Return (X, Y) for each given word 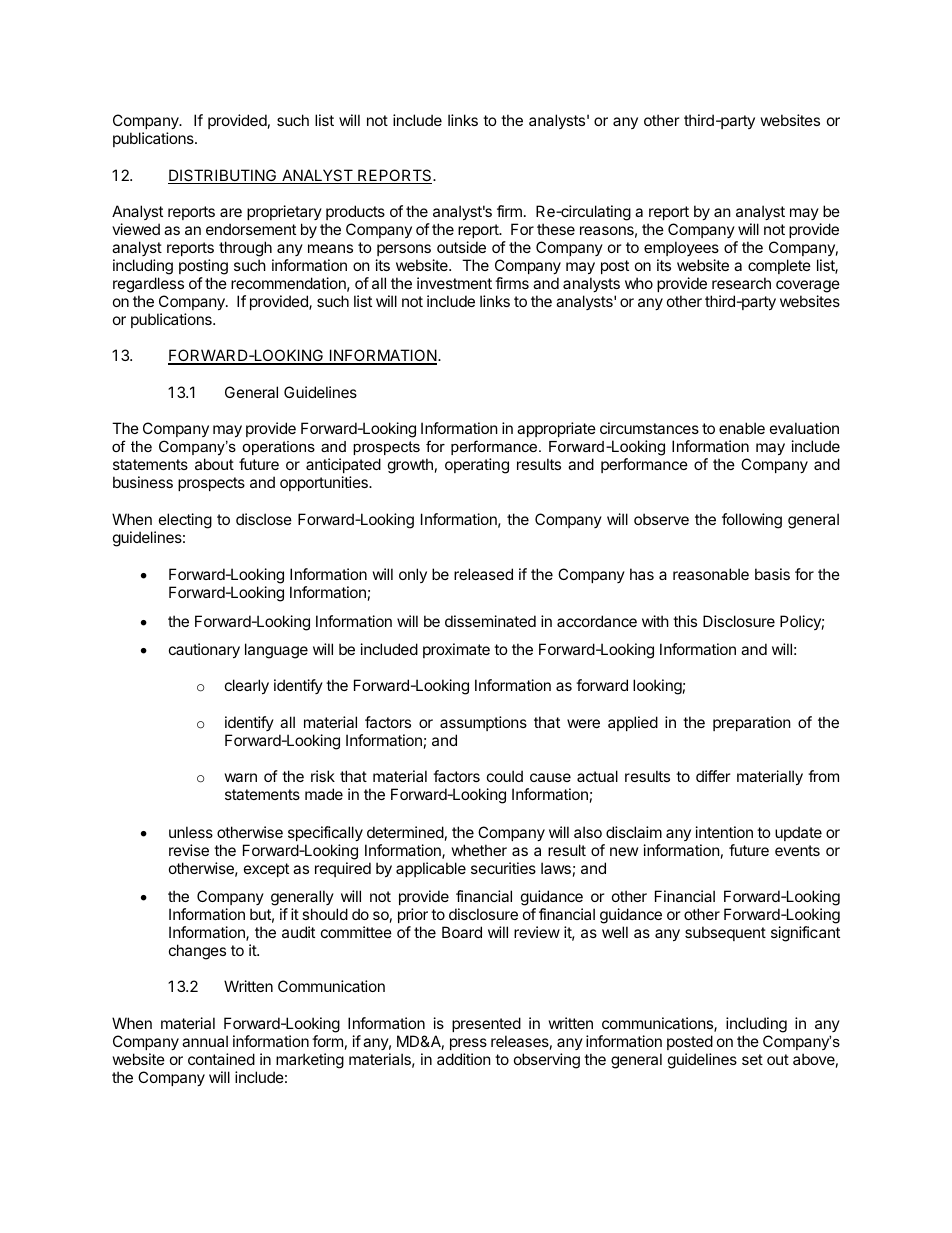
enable (742, 428)
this (685, 621)
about (214, 464)
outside (461, 247)
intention (724, 832)
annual (205, 1041)
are (231, 212)
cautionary (204, 650)
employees (681, 248)
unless (191, 832)
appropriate (556, 429)
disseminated (490, 621)
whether (479, 850)
